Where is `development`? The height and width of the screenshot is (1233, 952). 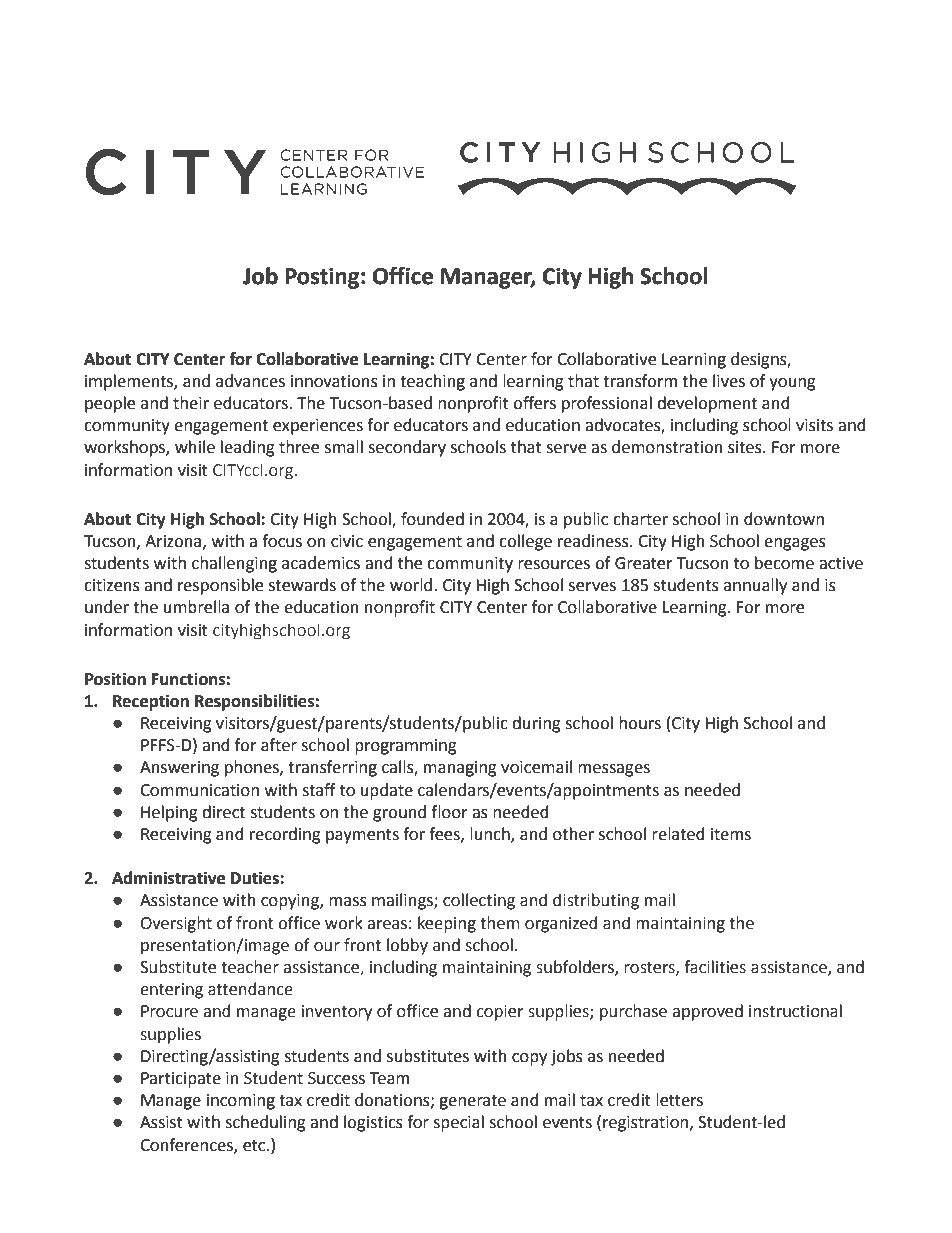 development is located at coordinates (707, 404).
